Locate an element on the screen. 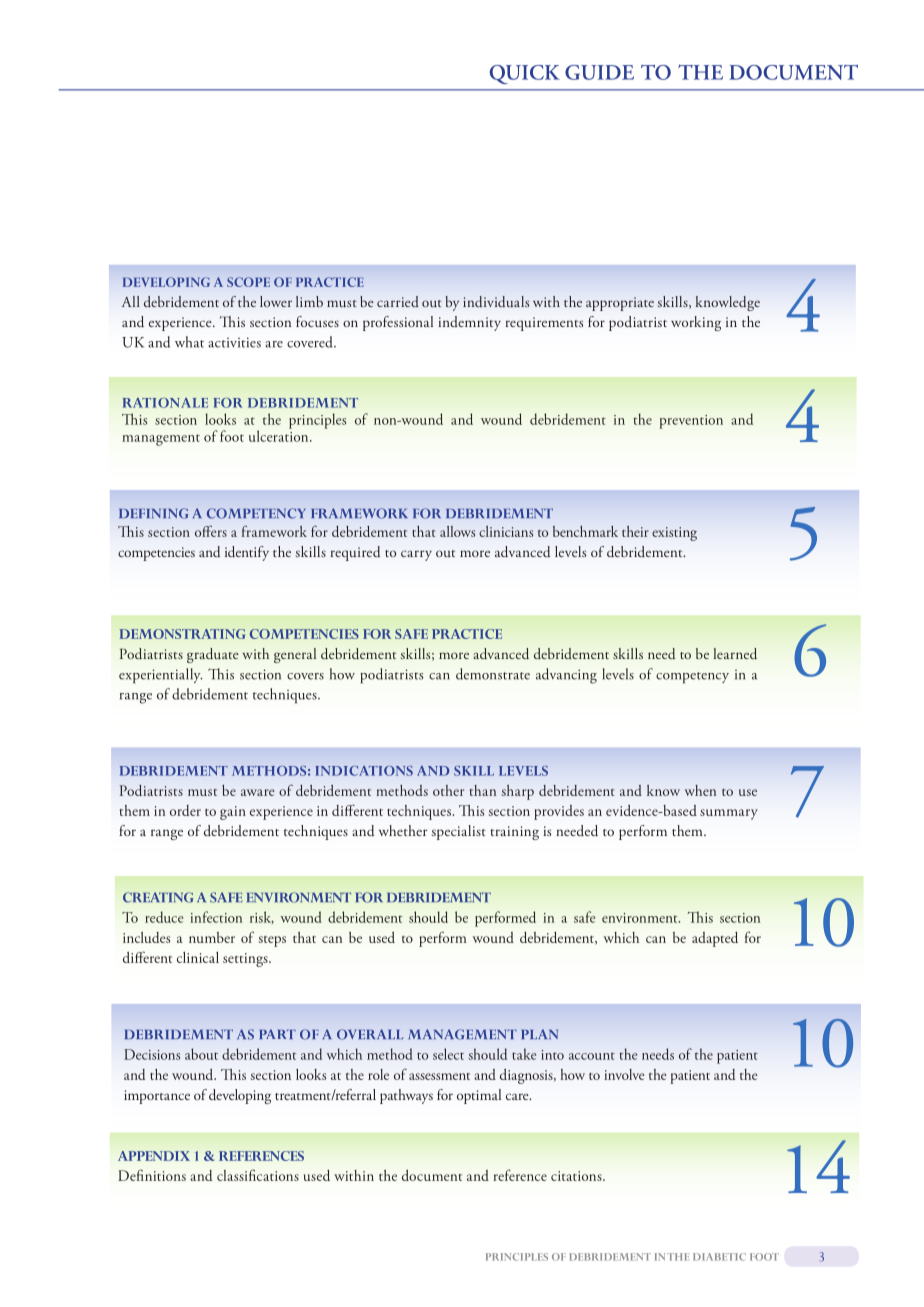 The image size is (924, 1307). number is located at coordinates (212, 937).
